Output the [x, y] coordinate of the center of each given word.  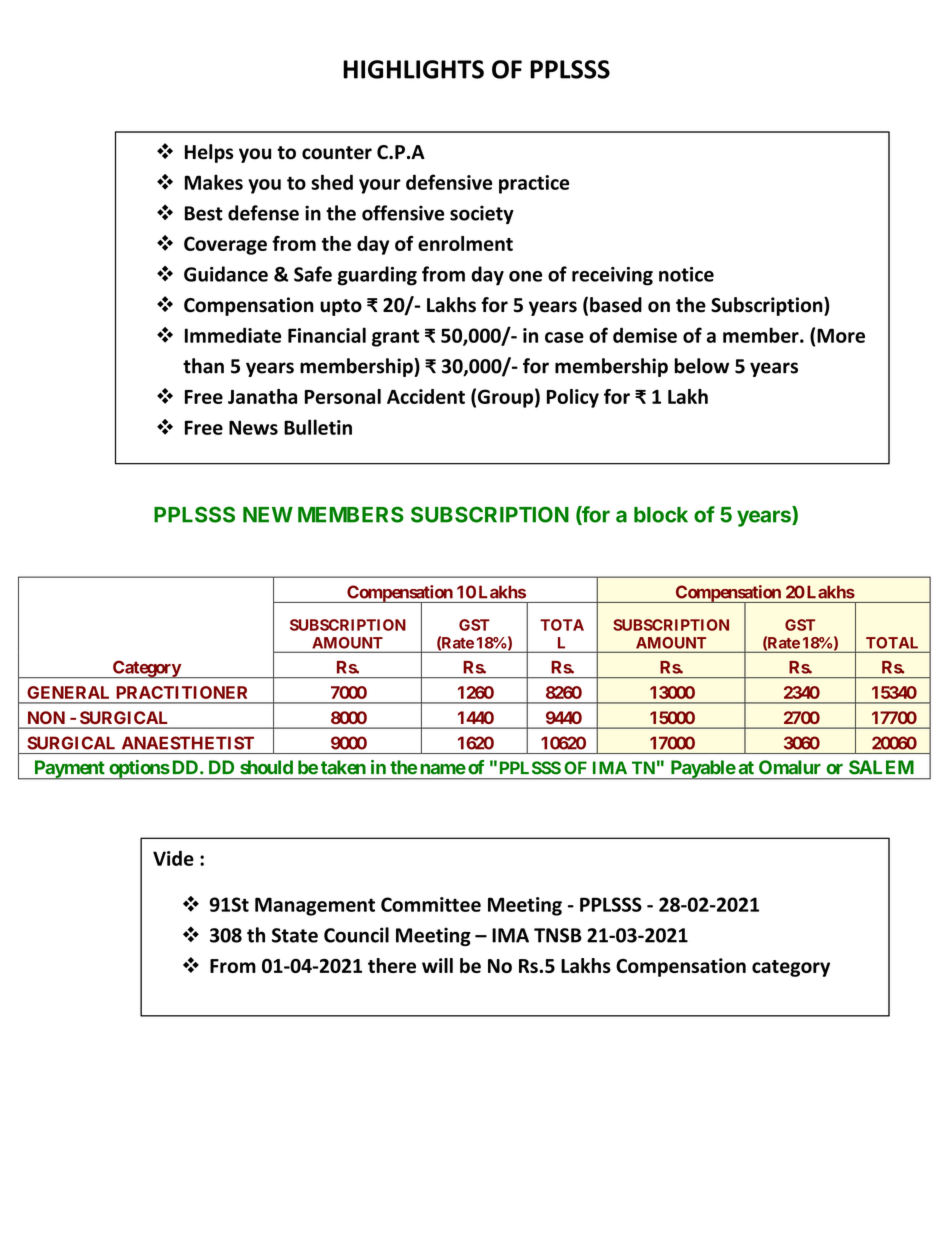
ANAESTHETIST [188, 743]
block [661, 515]
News [253, 427]
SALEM [881, 767]
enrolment [465, 243]
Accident [426, 396]
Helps [209, 153]
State [295, 935]
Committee [431, 904]
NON [46, 717]
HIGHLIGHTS [413, 69]
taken [343, 767]
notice [686, 274]
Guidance [226, 274]
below [701, 366]
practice [534, 184]
